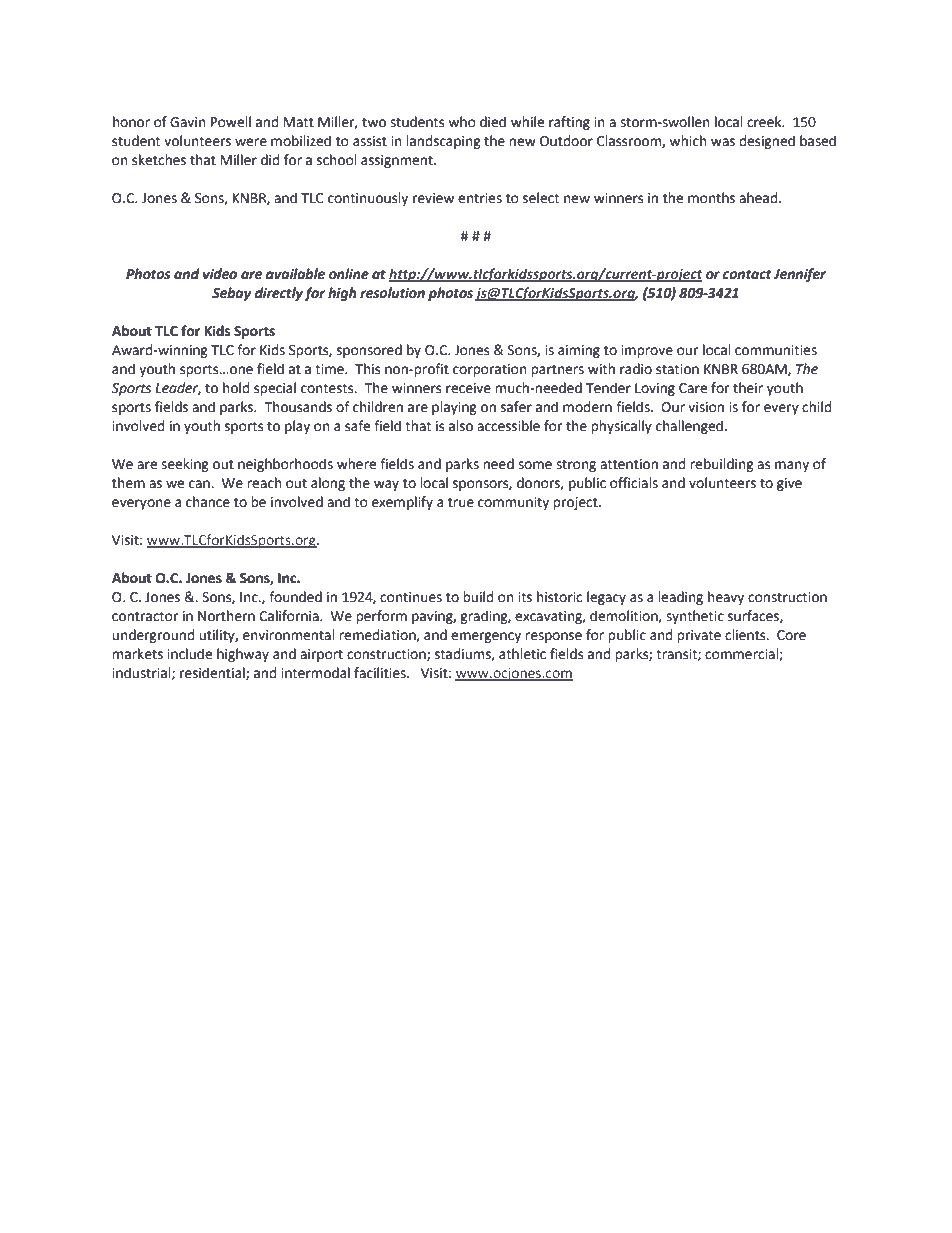 This document has width=952, height=1233. I want to click on landscaping, so click(443, 142).
